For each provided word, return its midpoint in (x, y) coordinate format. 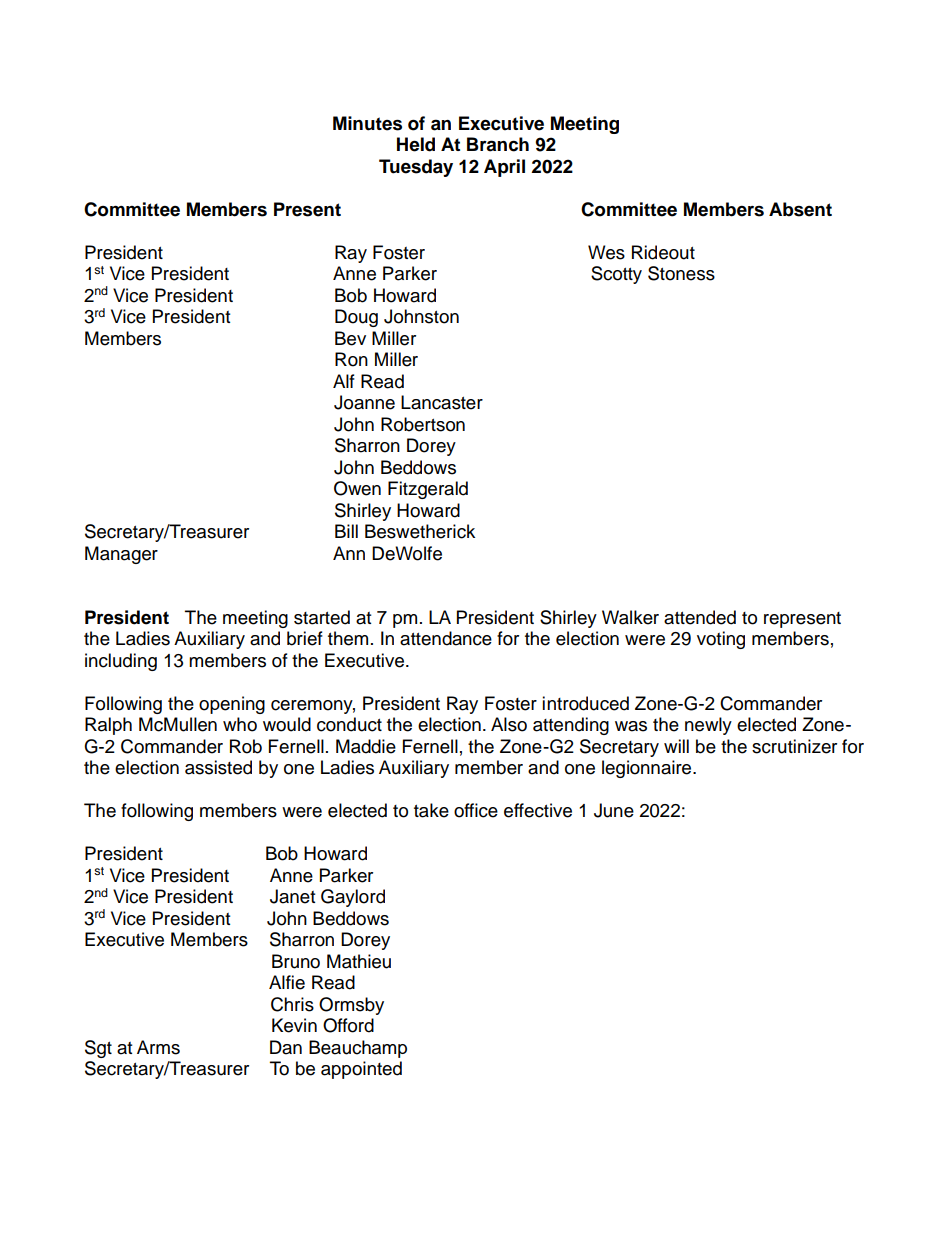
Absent (800, 209)
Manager (121, 555)
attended (700, 617)
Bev (350, 338)
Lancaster (442, 402)
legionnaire (648, 769)
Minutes (367, 123)
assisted (218, 767)
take (431, 810)
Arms (158, 1047)
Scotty (616, 275)
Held (416, 144)
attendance (446, 638)
